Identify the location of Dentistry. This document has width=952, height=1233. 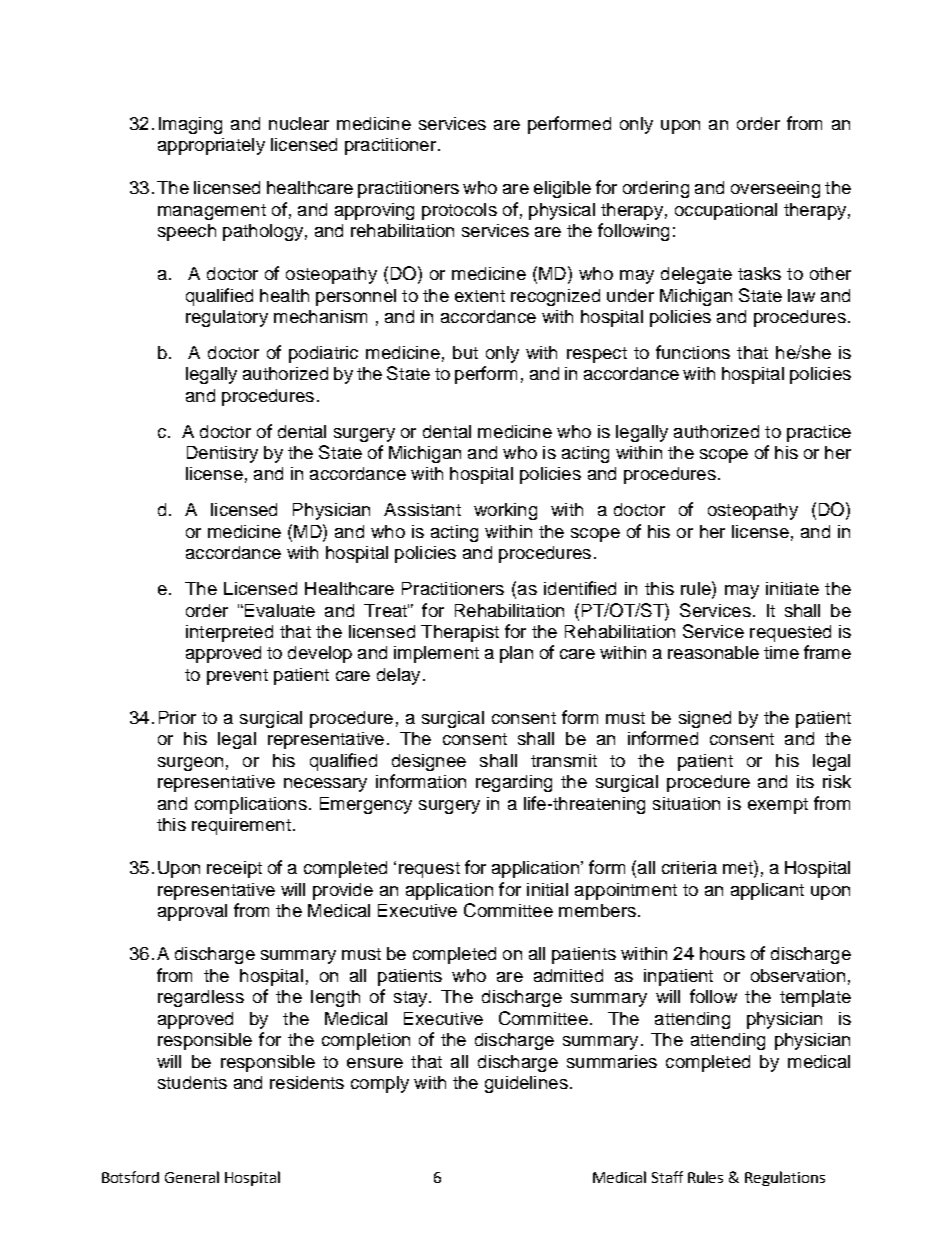
(222, 454).
